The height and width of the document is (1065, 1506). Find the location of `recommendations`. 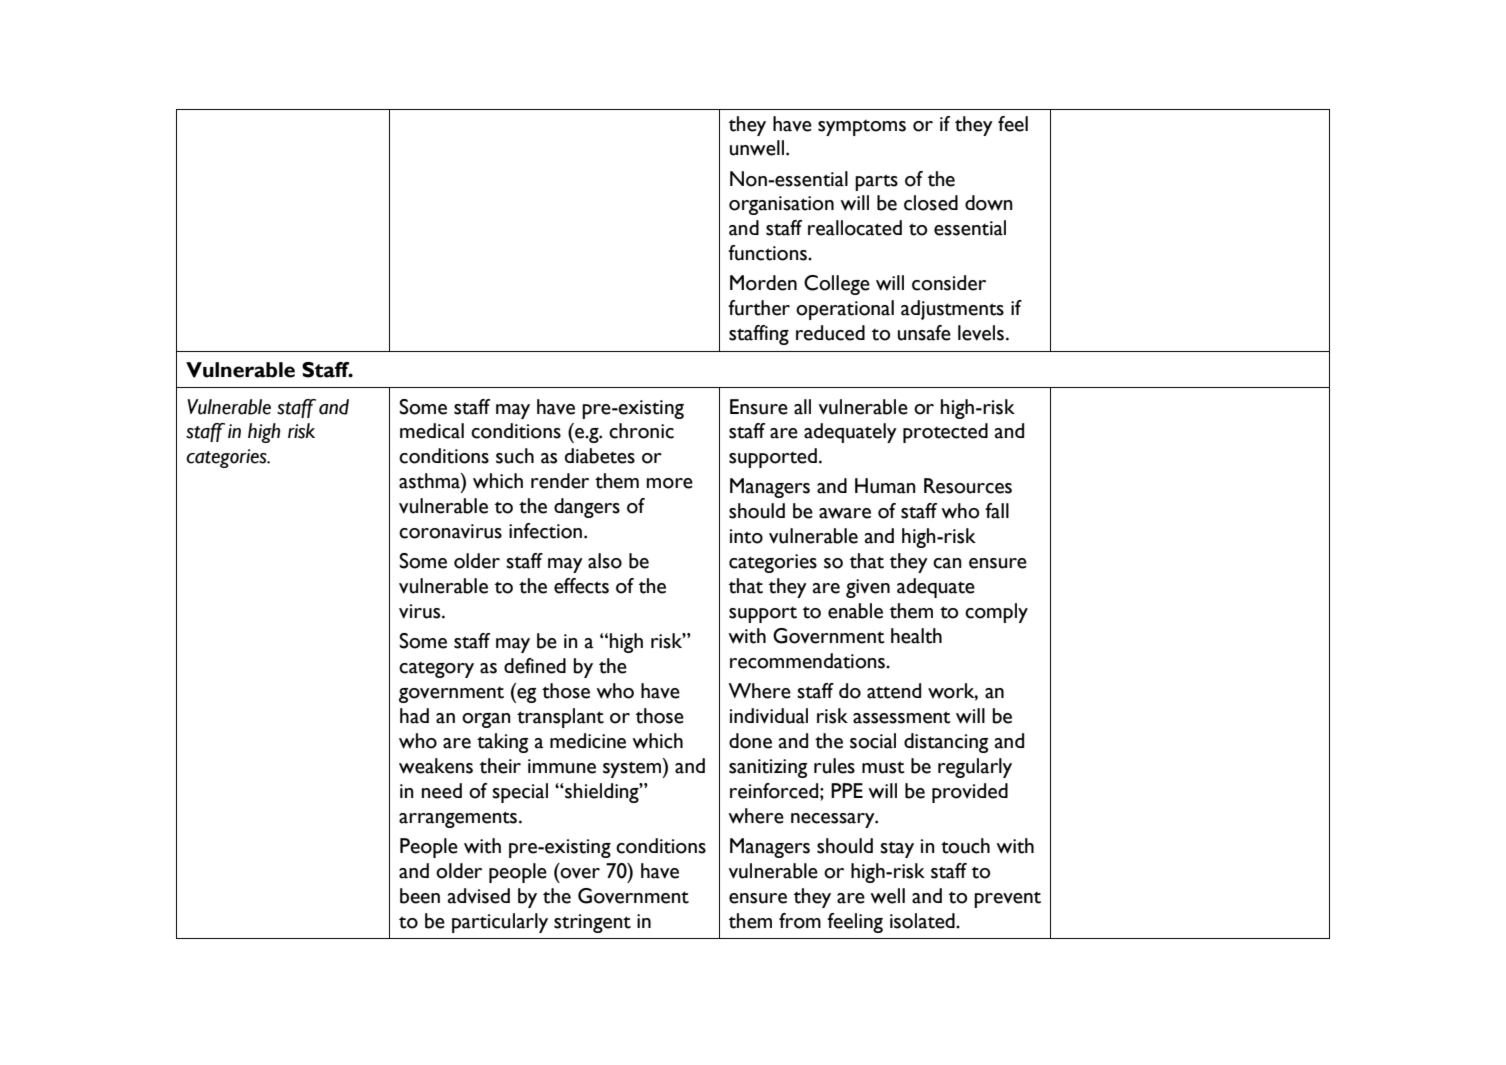

recommendations is located at coordinates (808, 661).
